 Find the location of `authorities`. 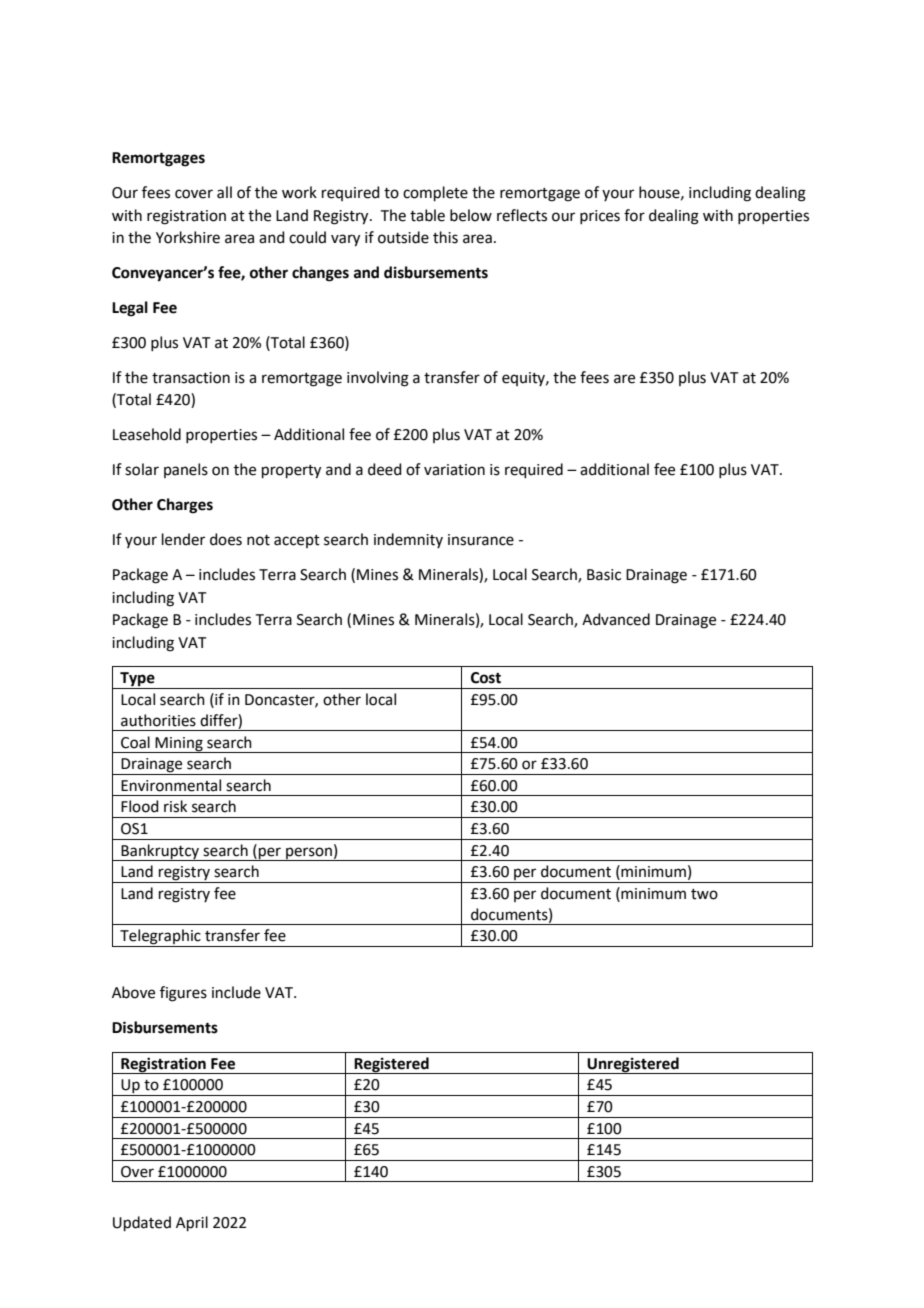

authorities is located at coordinates (158, 720).
